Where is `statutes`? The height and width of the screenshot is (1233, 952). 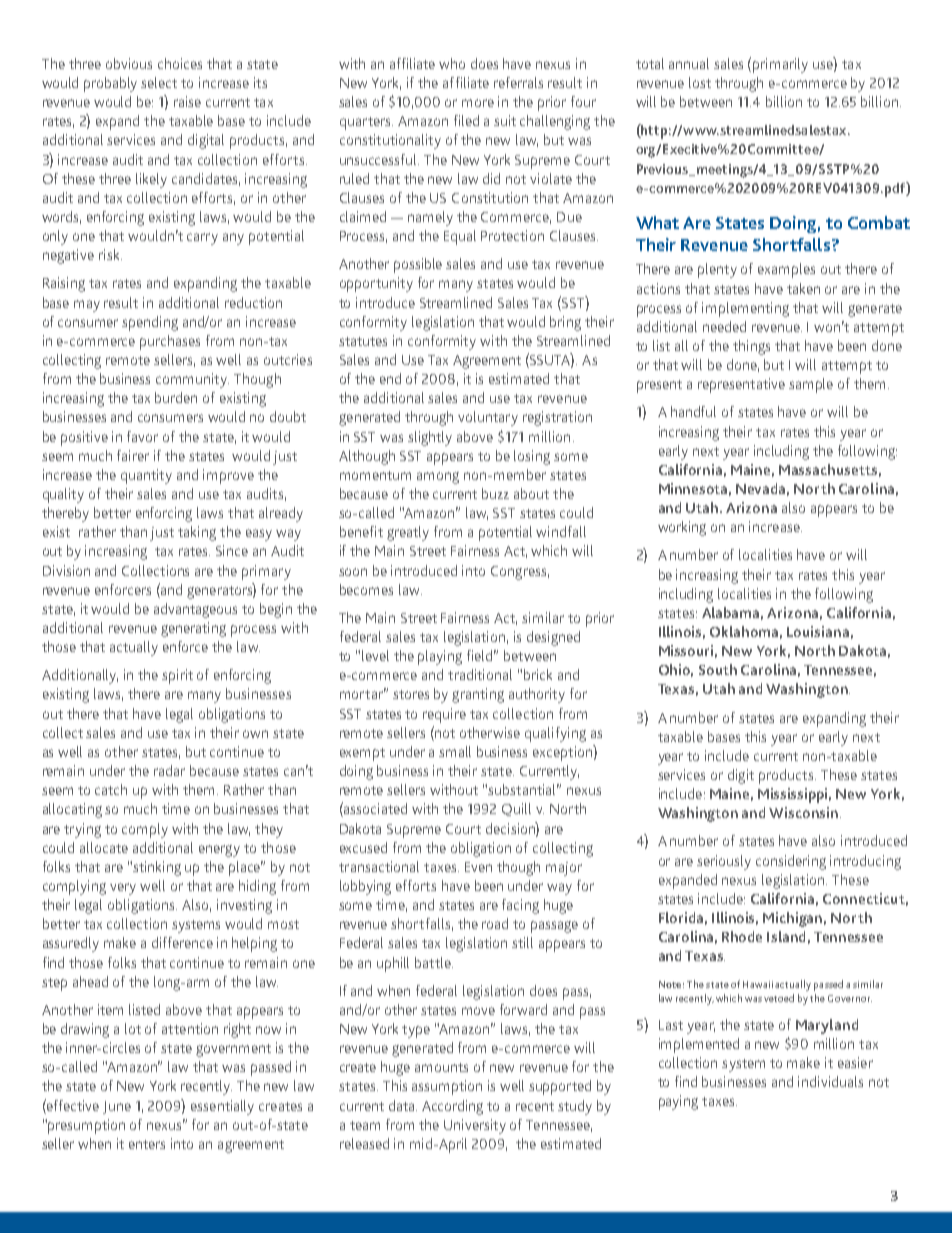
statutes is located at coordinates (363, 341).
